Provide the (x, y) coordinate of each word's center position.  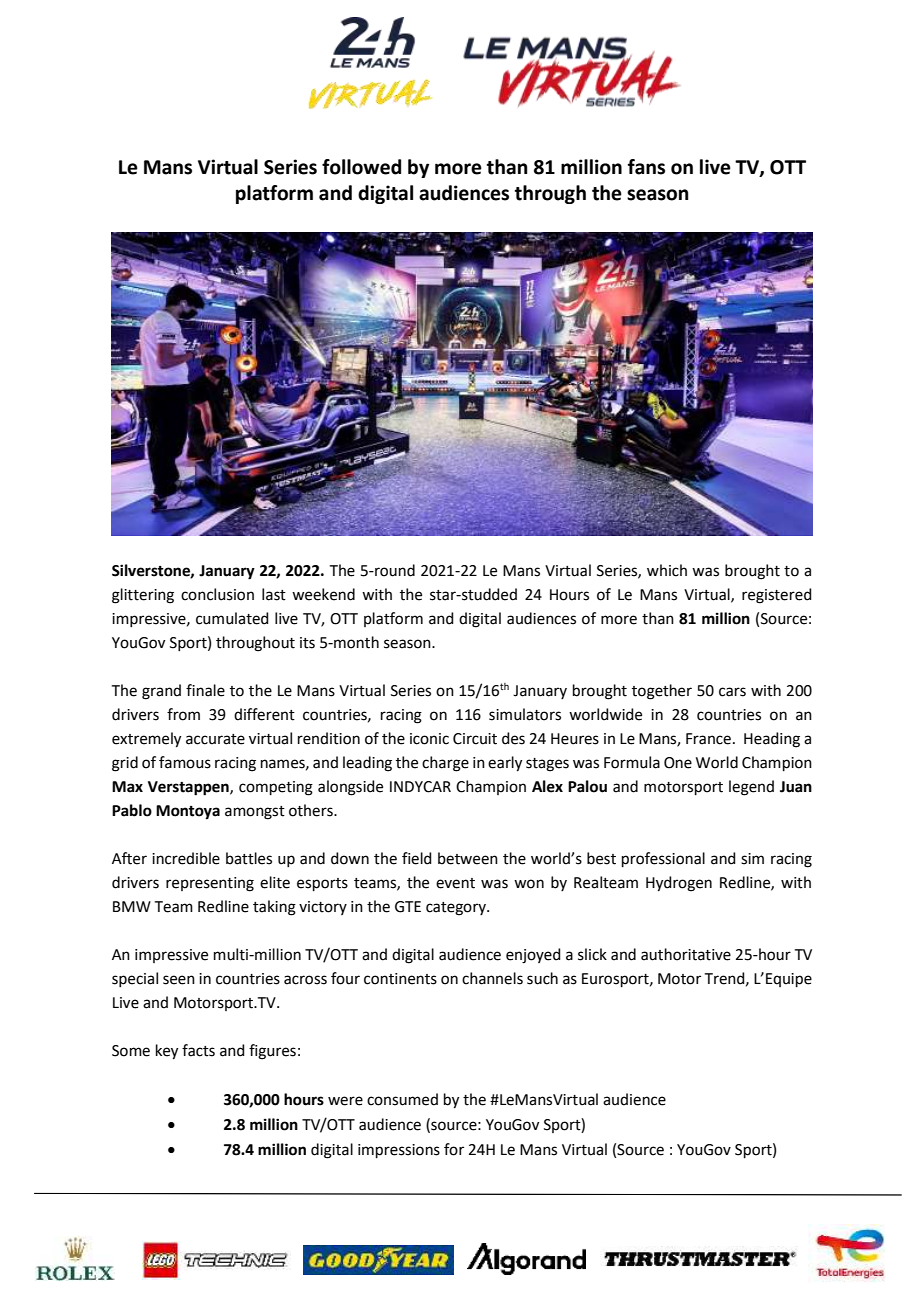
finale (205, 690)
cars (732, 692)
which (667, 570)
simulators (525, 714)
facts (198, 1050)
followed (361, 167)
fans (646, 167)
